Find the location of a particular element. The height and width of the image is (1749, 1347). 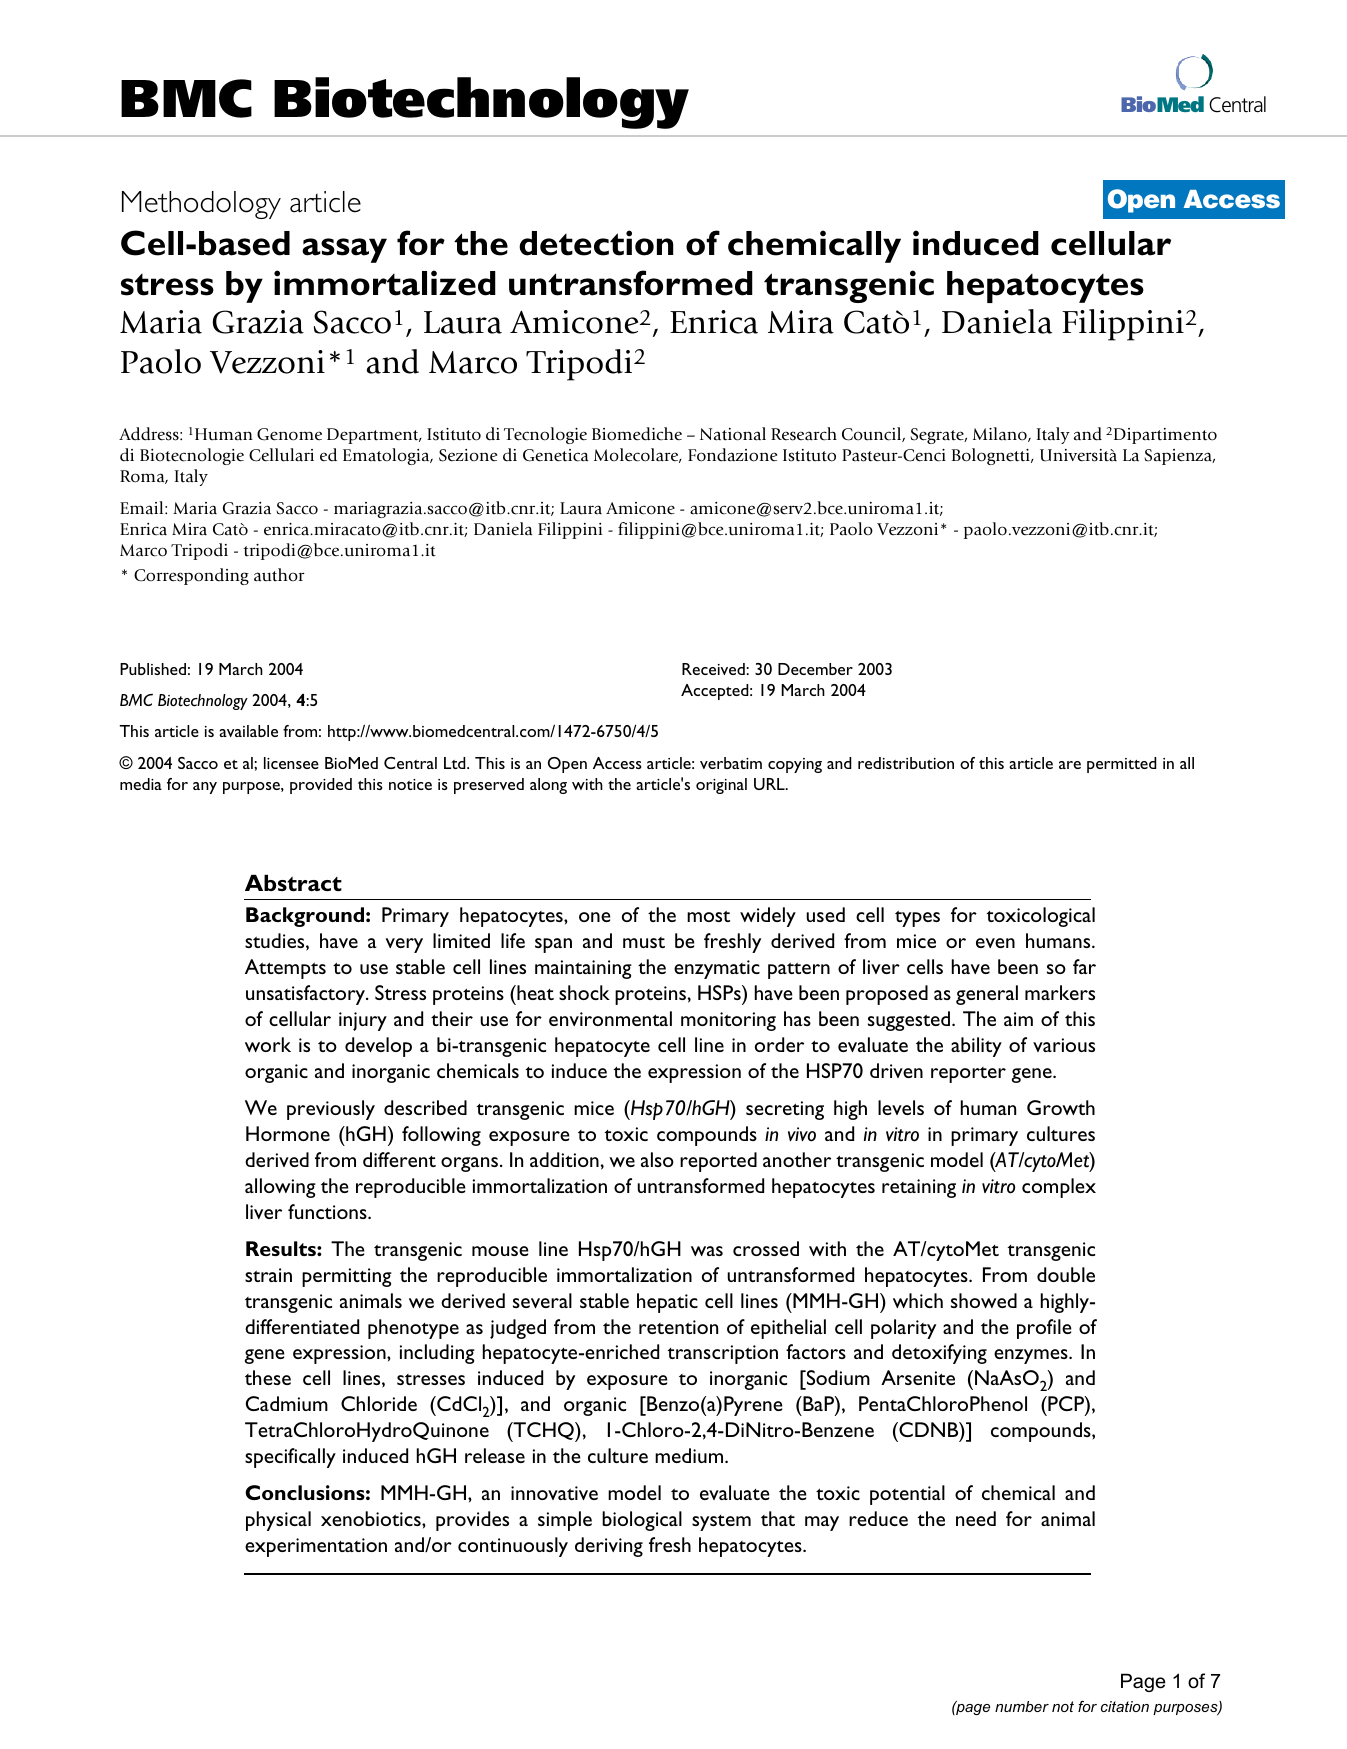

Milano is located at coordinates (1001, 434).
